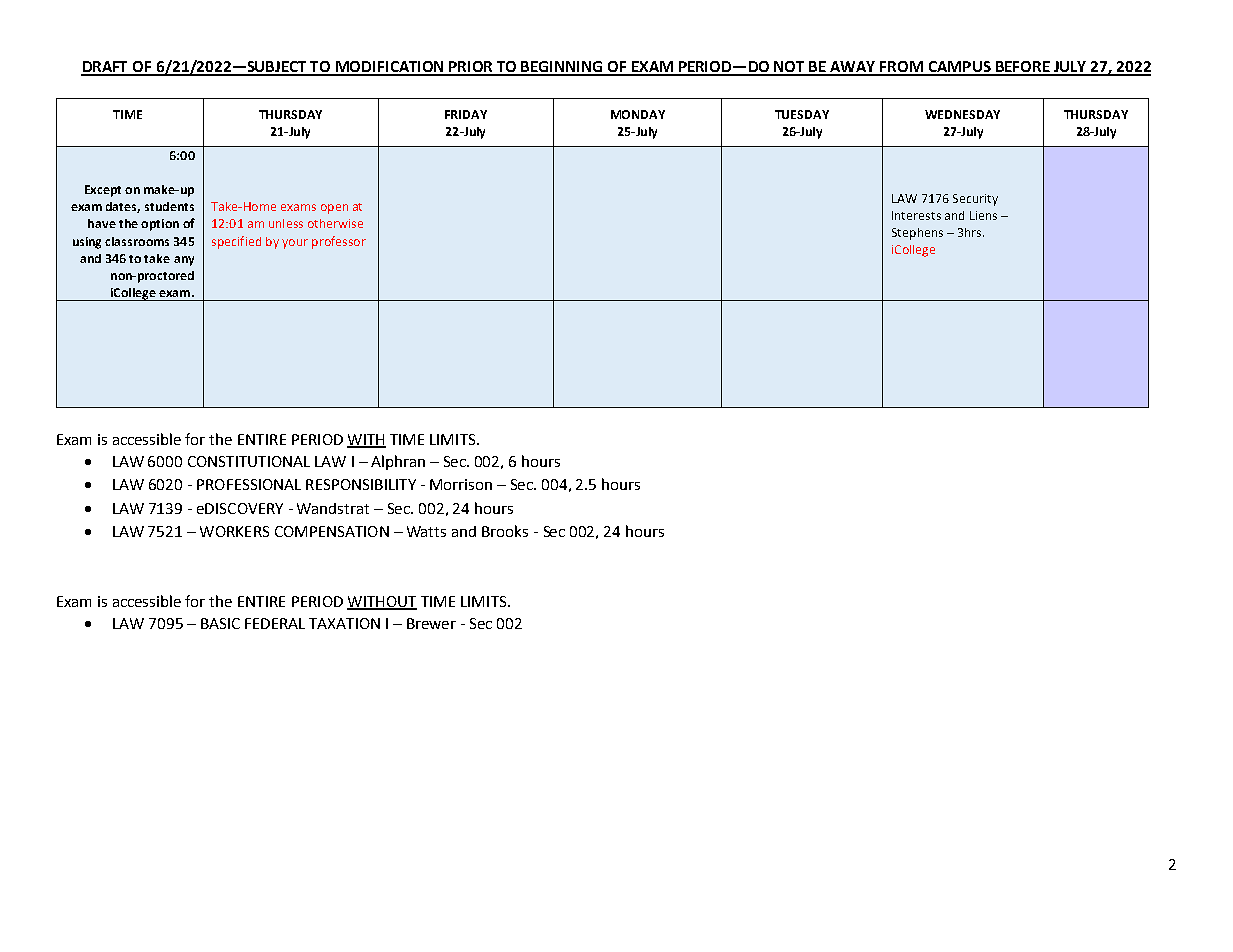 This screenshot has height=952, width=1233. What do you see at coordinates (106, 68) in the screenshot?
I see `DRAFT` at bounding box center [106, 68].
